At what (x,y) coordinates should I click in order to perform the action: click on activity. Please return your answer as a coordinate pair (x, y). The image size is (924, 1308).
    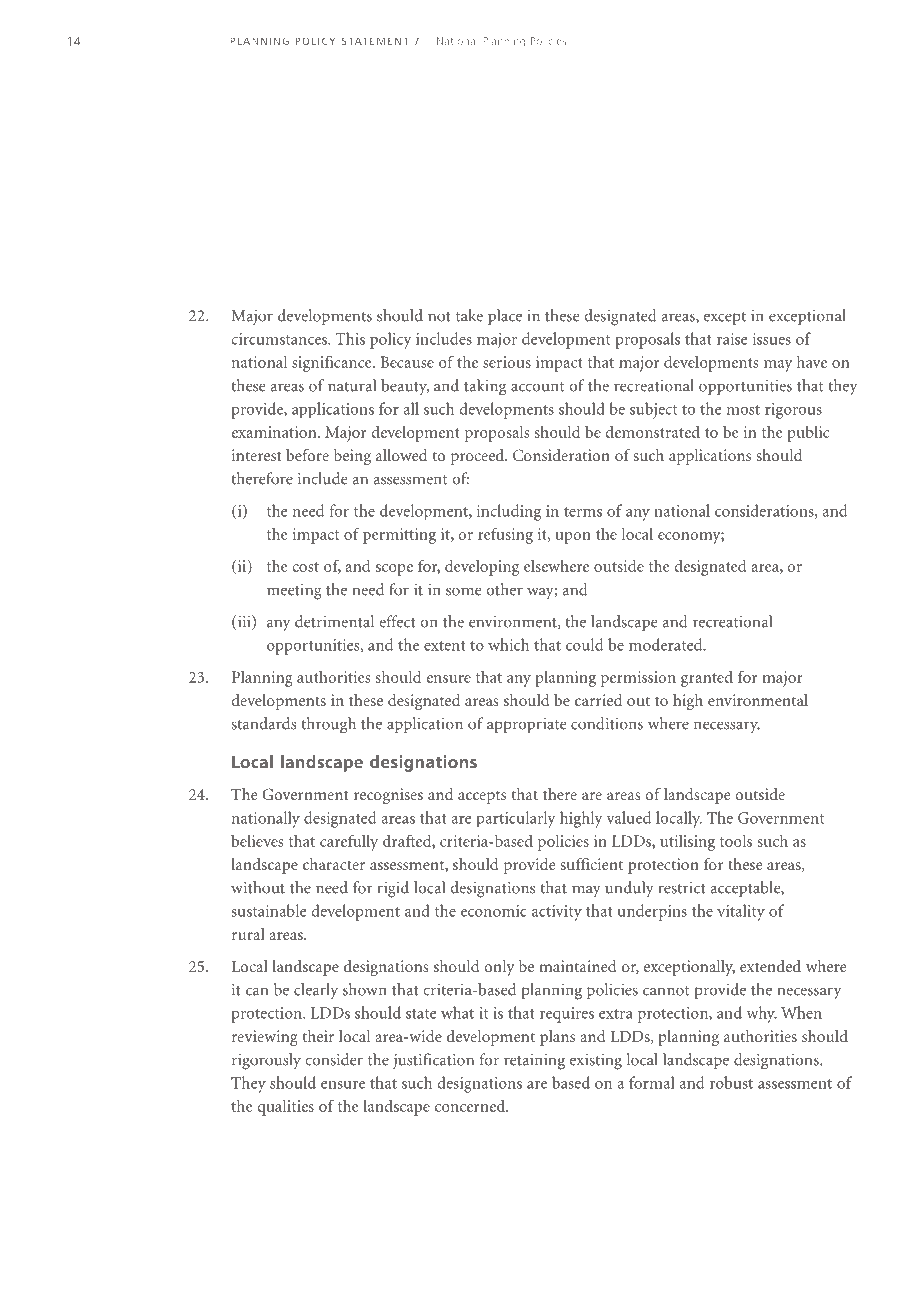
    Looking at the image, I should click on (557, 913).
